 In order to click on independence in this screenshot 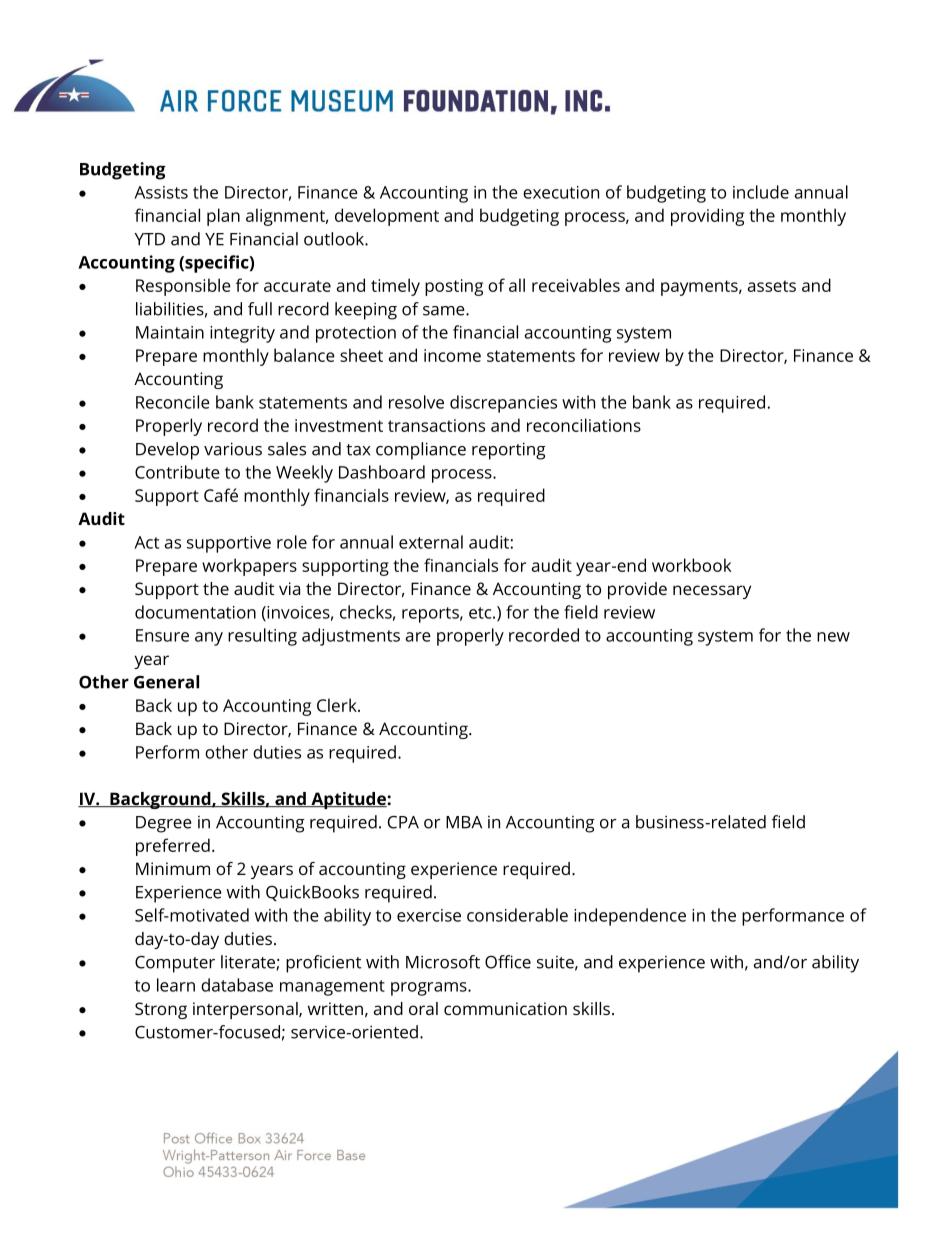, I will do `click(630, 917)`.
